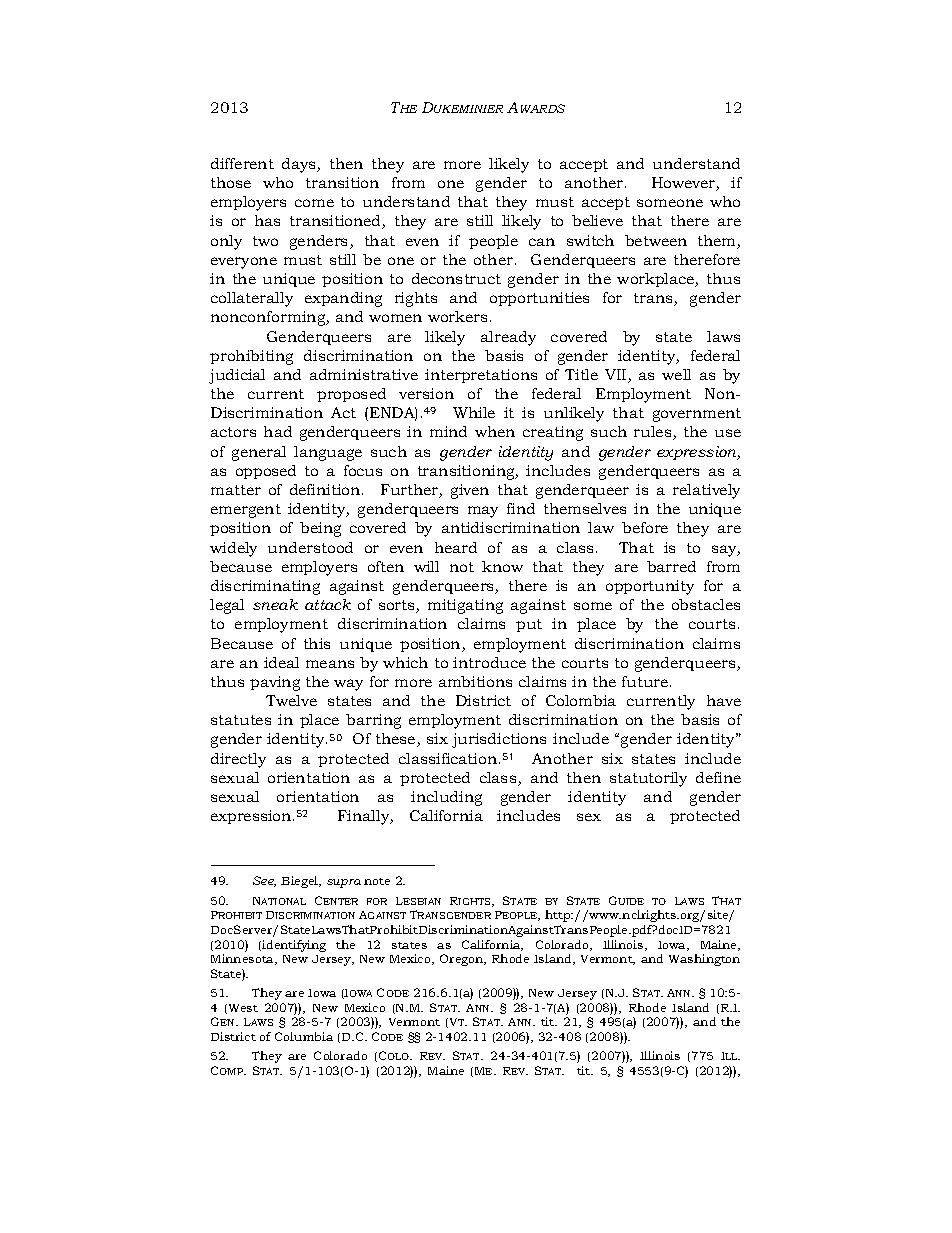 This screenshot has width=952, height=1233. I want to click on mitigating, so click(465, 606).
